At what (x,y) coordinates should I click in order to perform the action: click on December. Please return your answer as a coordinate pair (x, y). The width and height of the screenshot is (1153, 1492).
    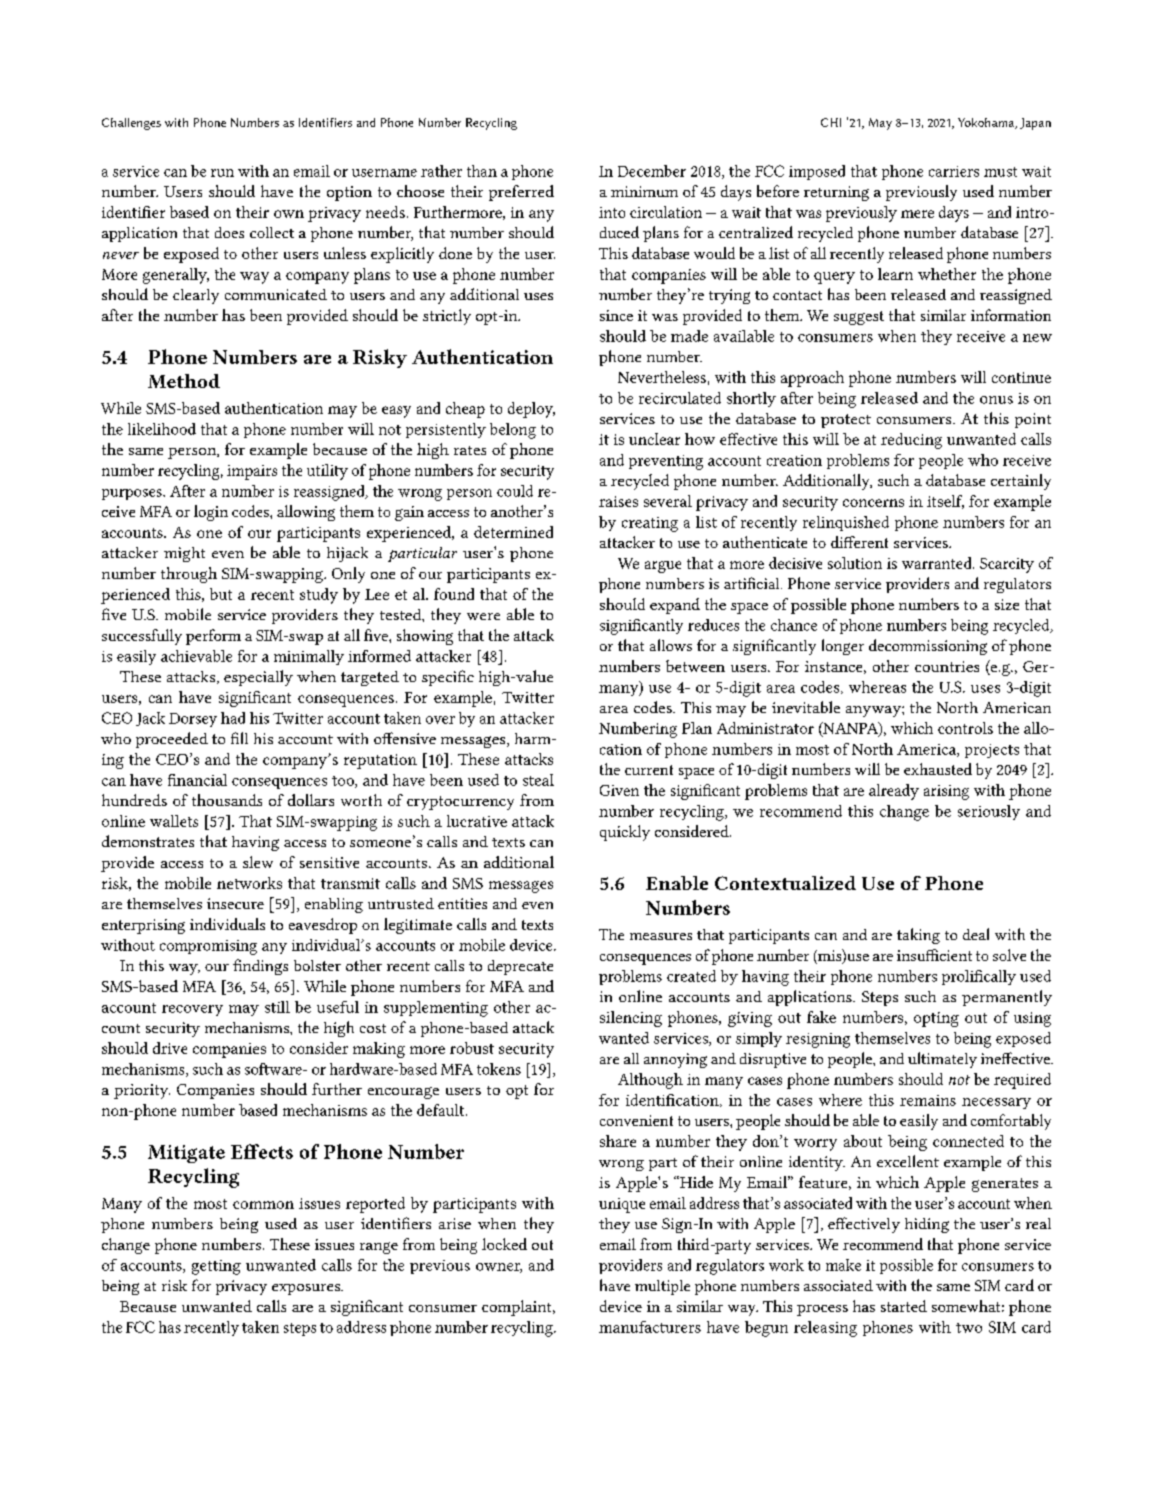
    Looking at the image, I should click on (652, 171).
